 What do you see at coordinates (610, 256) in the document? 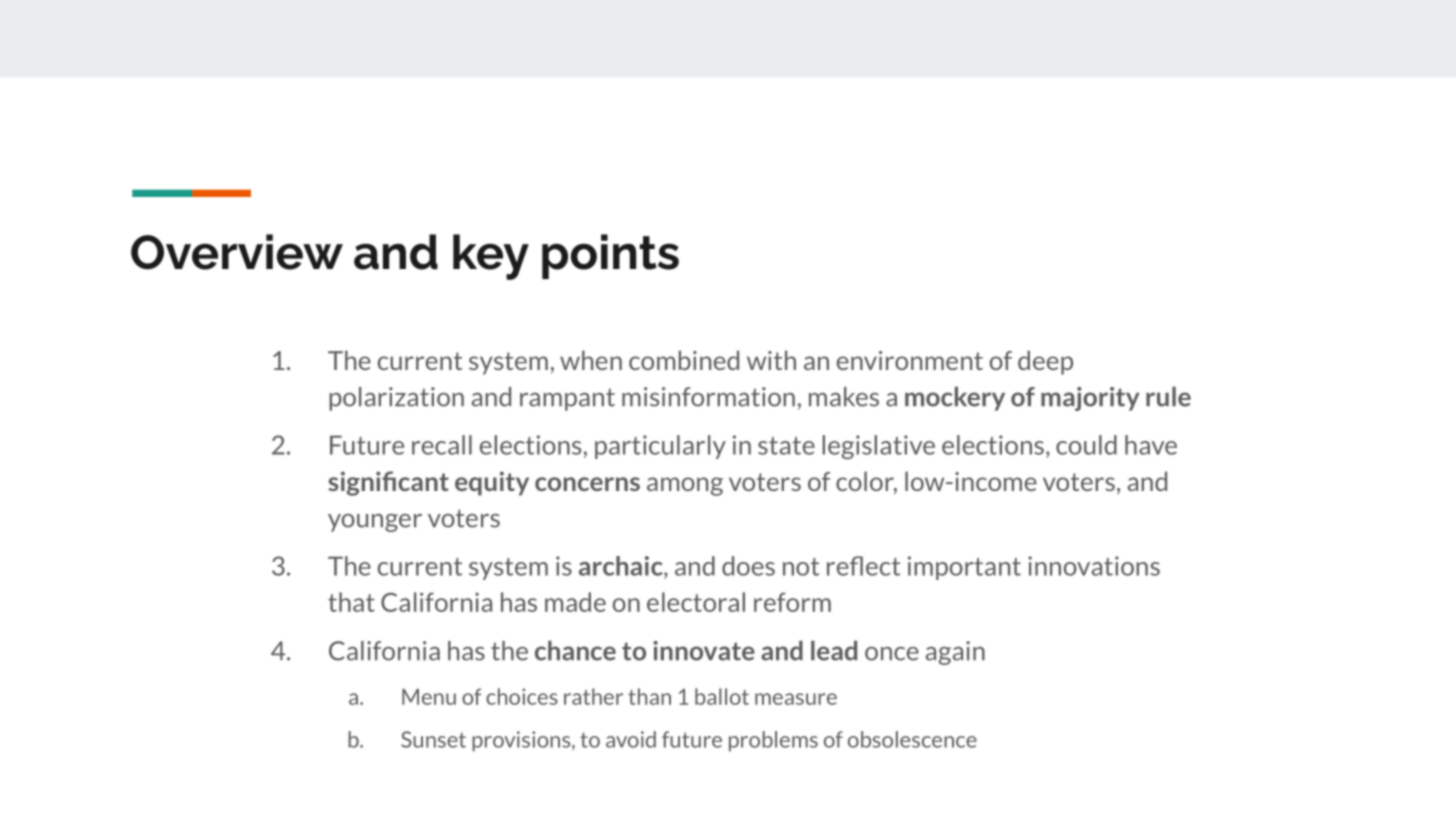
I see `points` at bounding box center [610, 256].
